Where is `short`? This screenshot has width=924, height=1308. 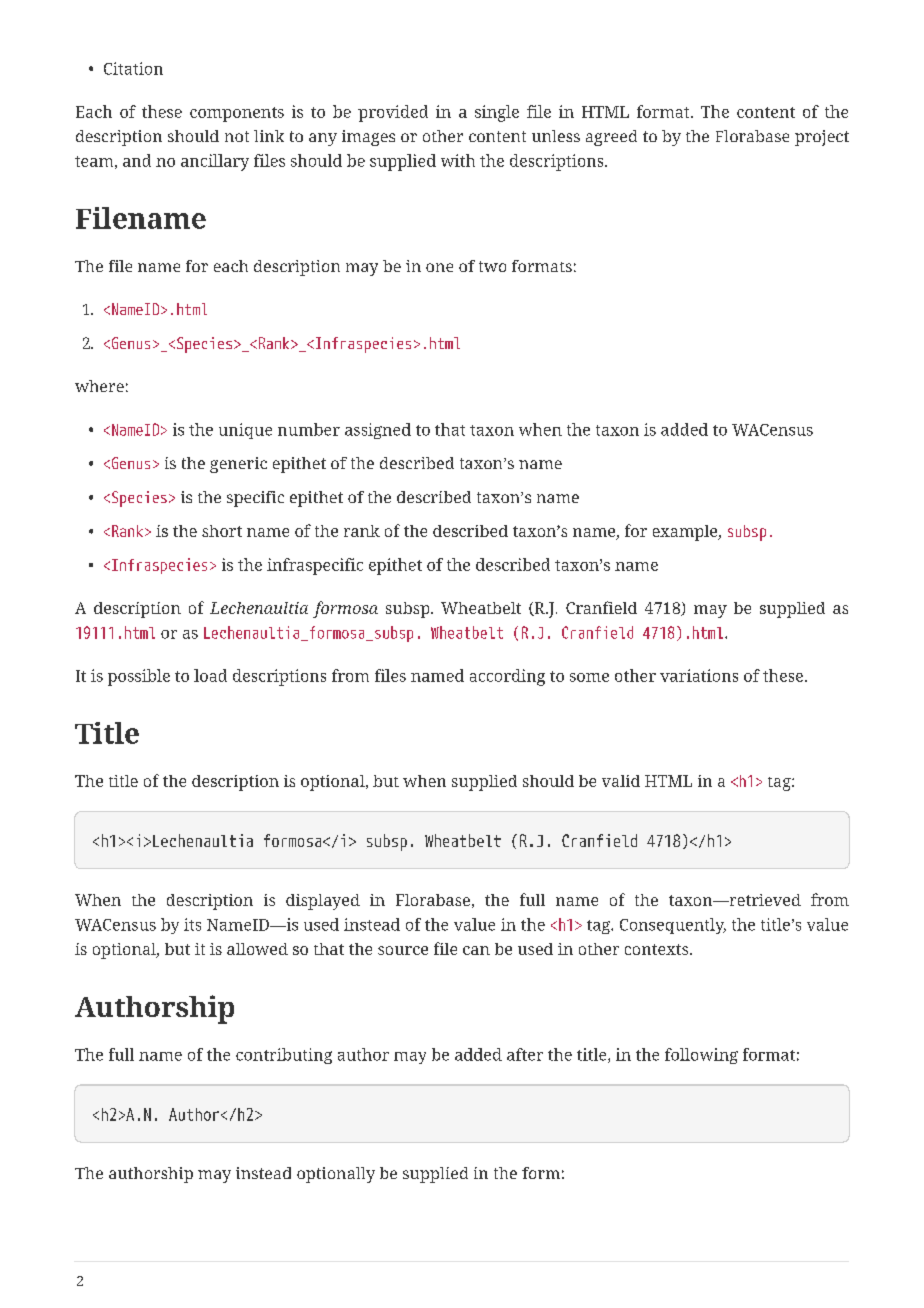 short is located at coordinates (222, 531).
